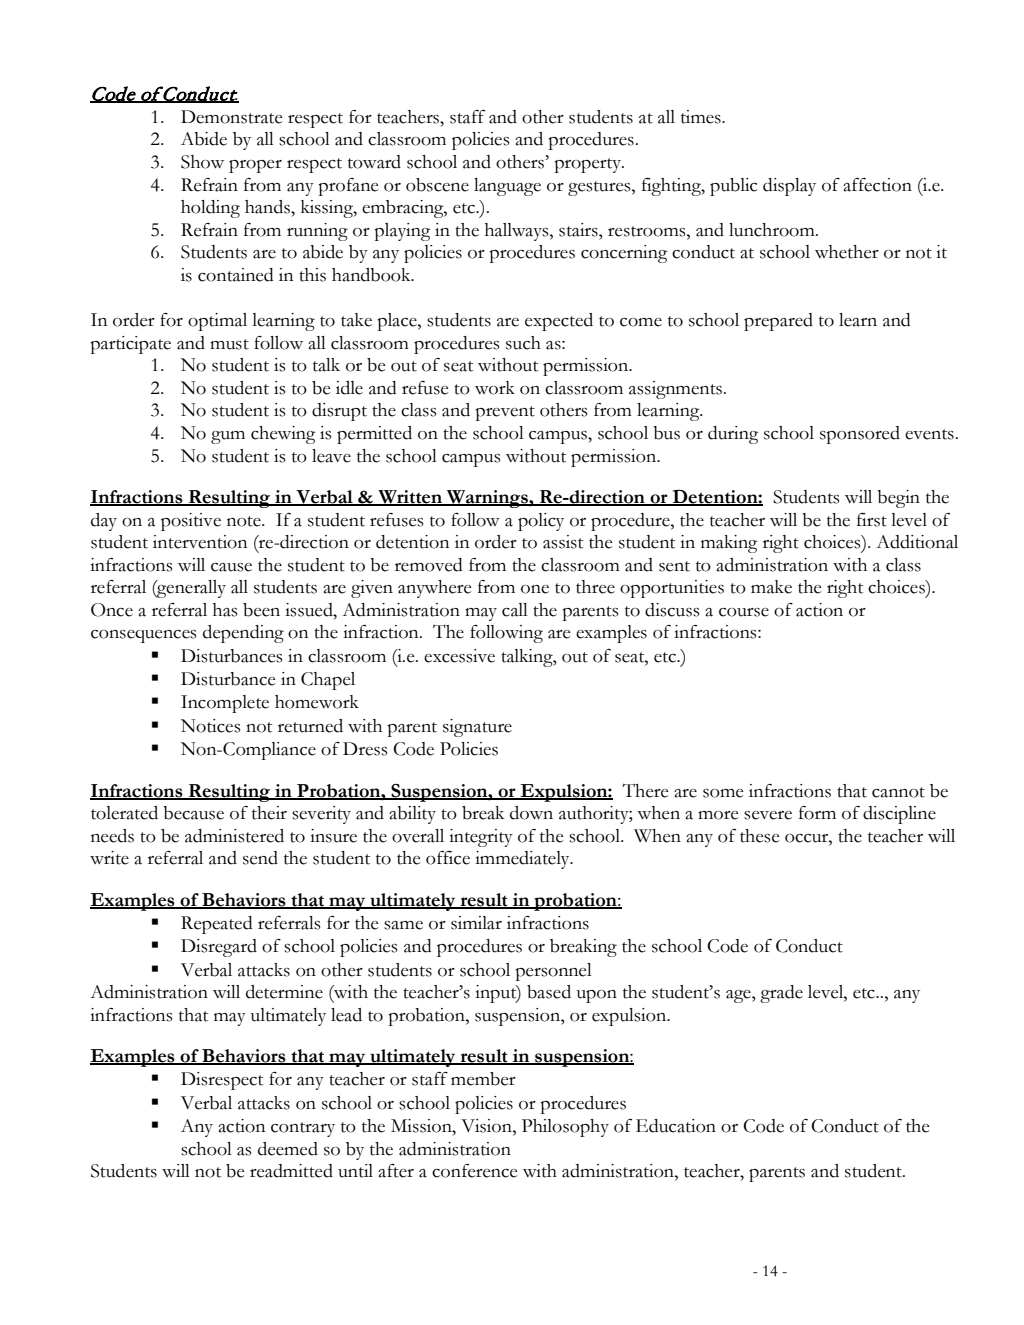  I want to click on Show, so click(202, 162).
